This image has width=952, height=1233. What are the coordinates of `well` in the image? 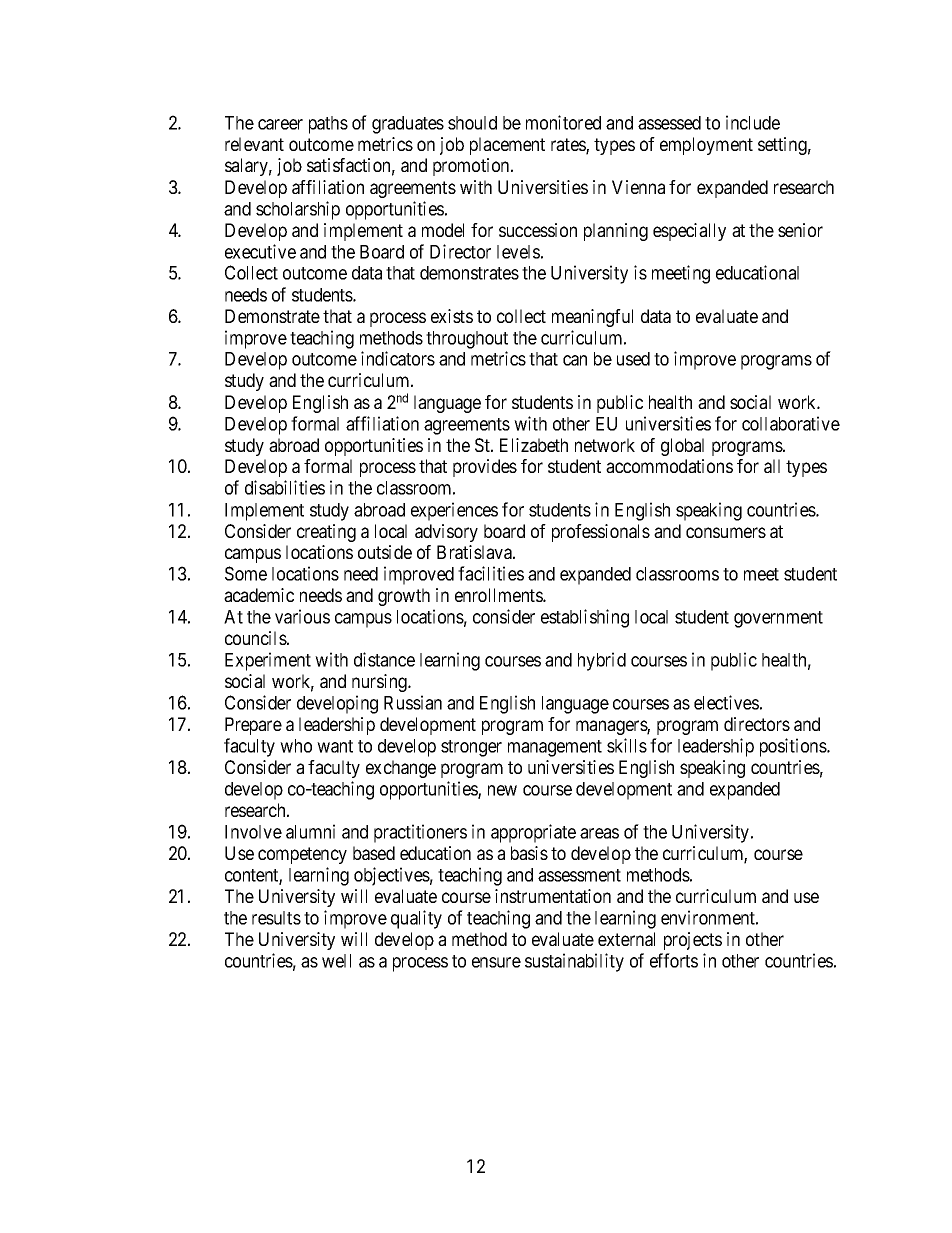 It's located at (336, 961).
